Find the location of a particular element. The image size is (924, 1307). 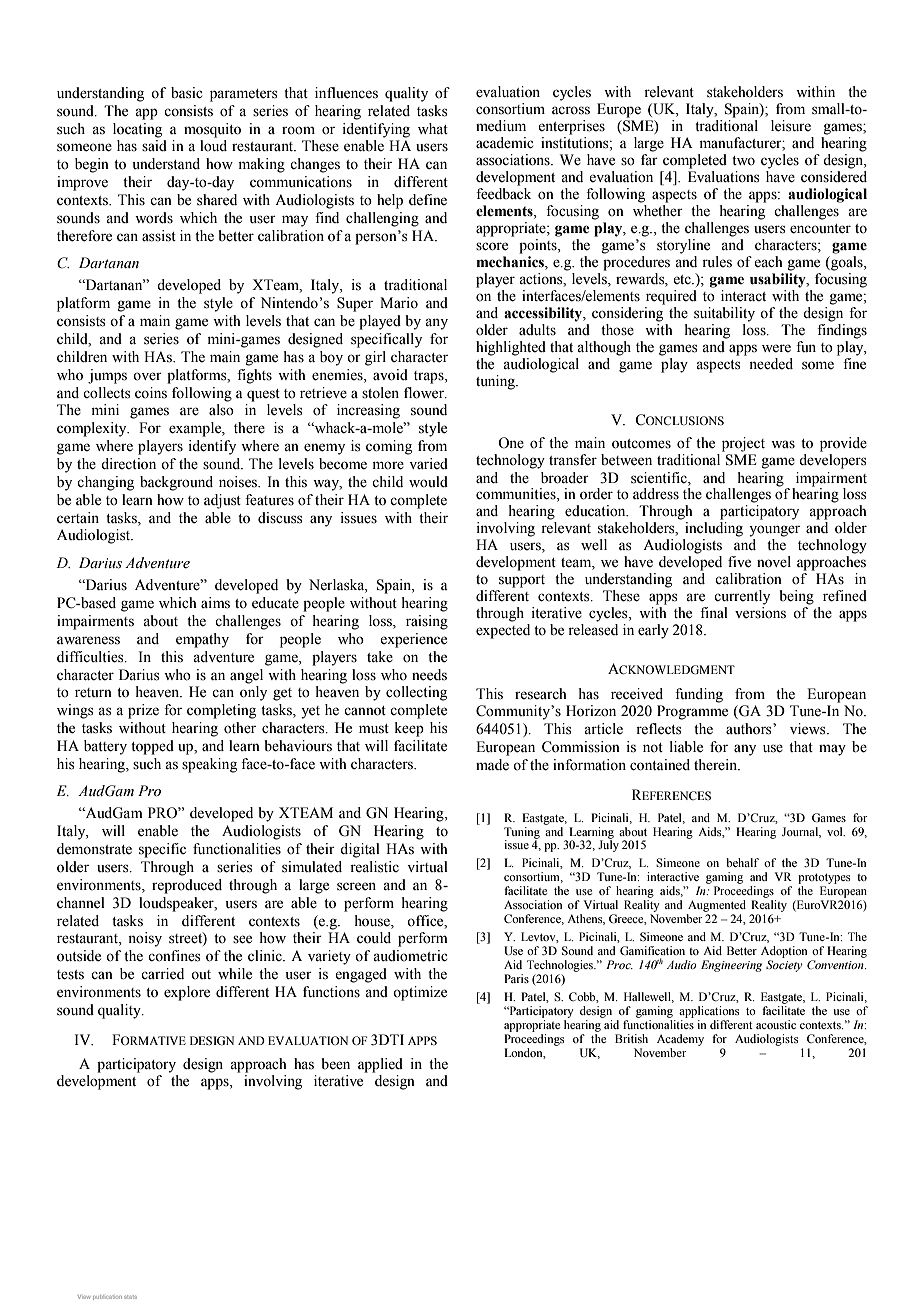

applied is located at coordinates (380, 1065).
